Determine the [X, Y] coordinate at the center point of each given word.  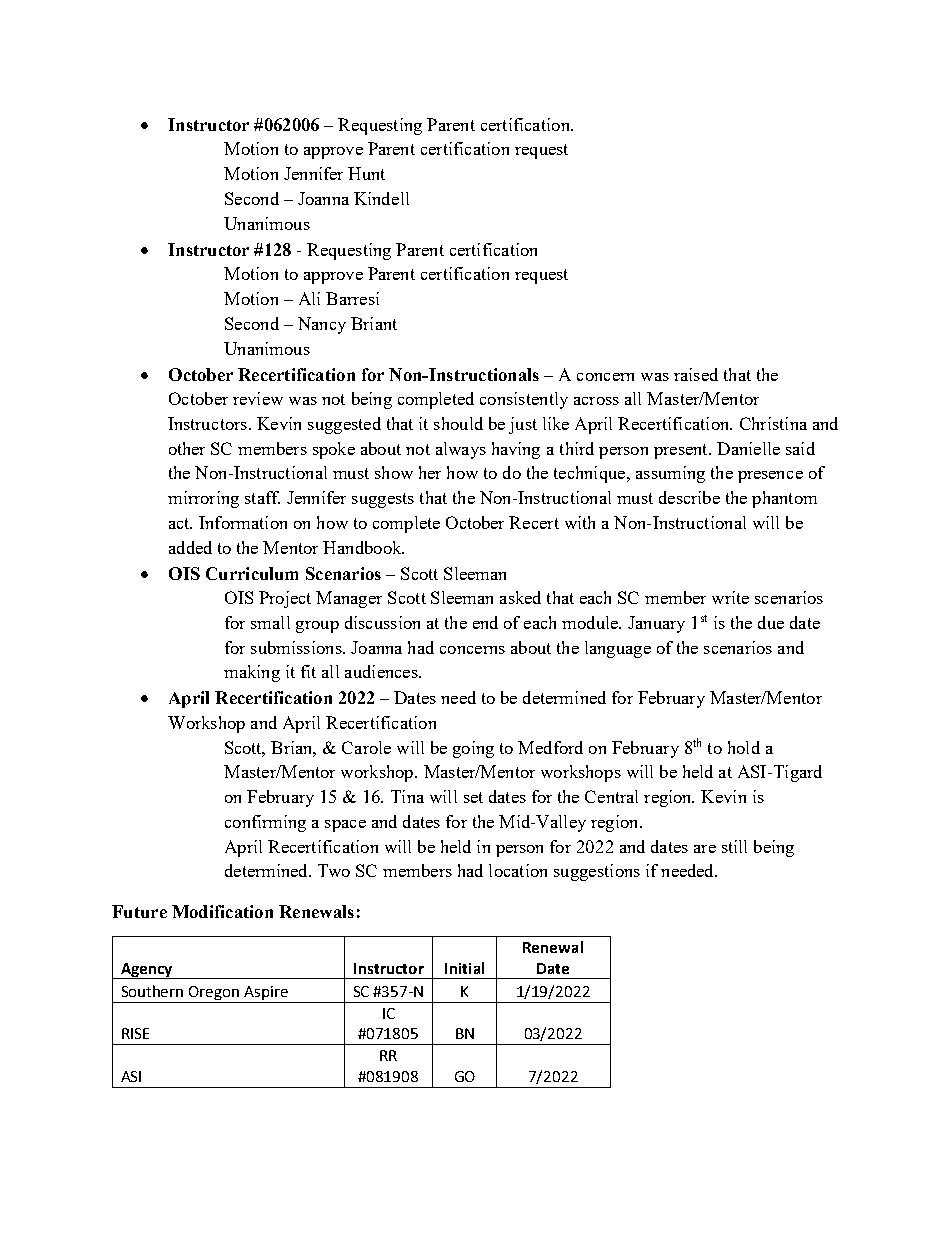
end [485, 622]
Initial [464, 968]
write [730, 597]
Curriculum [252, 573]
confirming [265, 823]
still [734, 846]
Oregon [214, 994]
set [473, 797]
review [258, 398]
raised [696, 374]
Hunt [366, 173]
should [458, 423]
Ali [309, 298]
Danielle [748, 448]
